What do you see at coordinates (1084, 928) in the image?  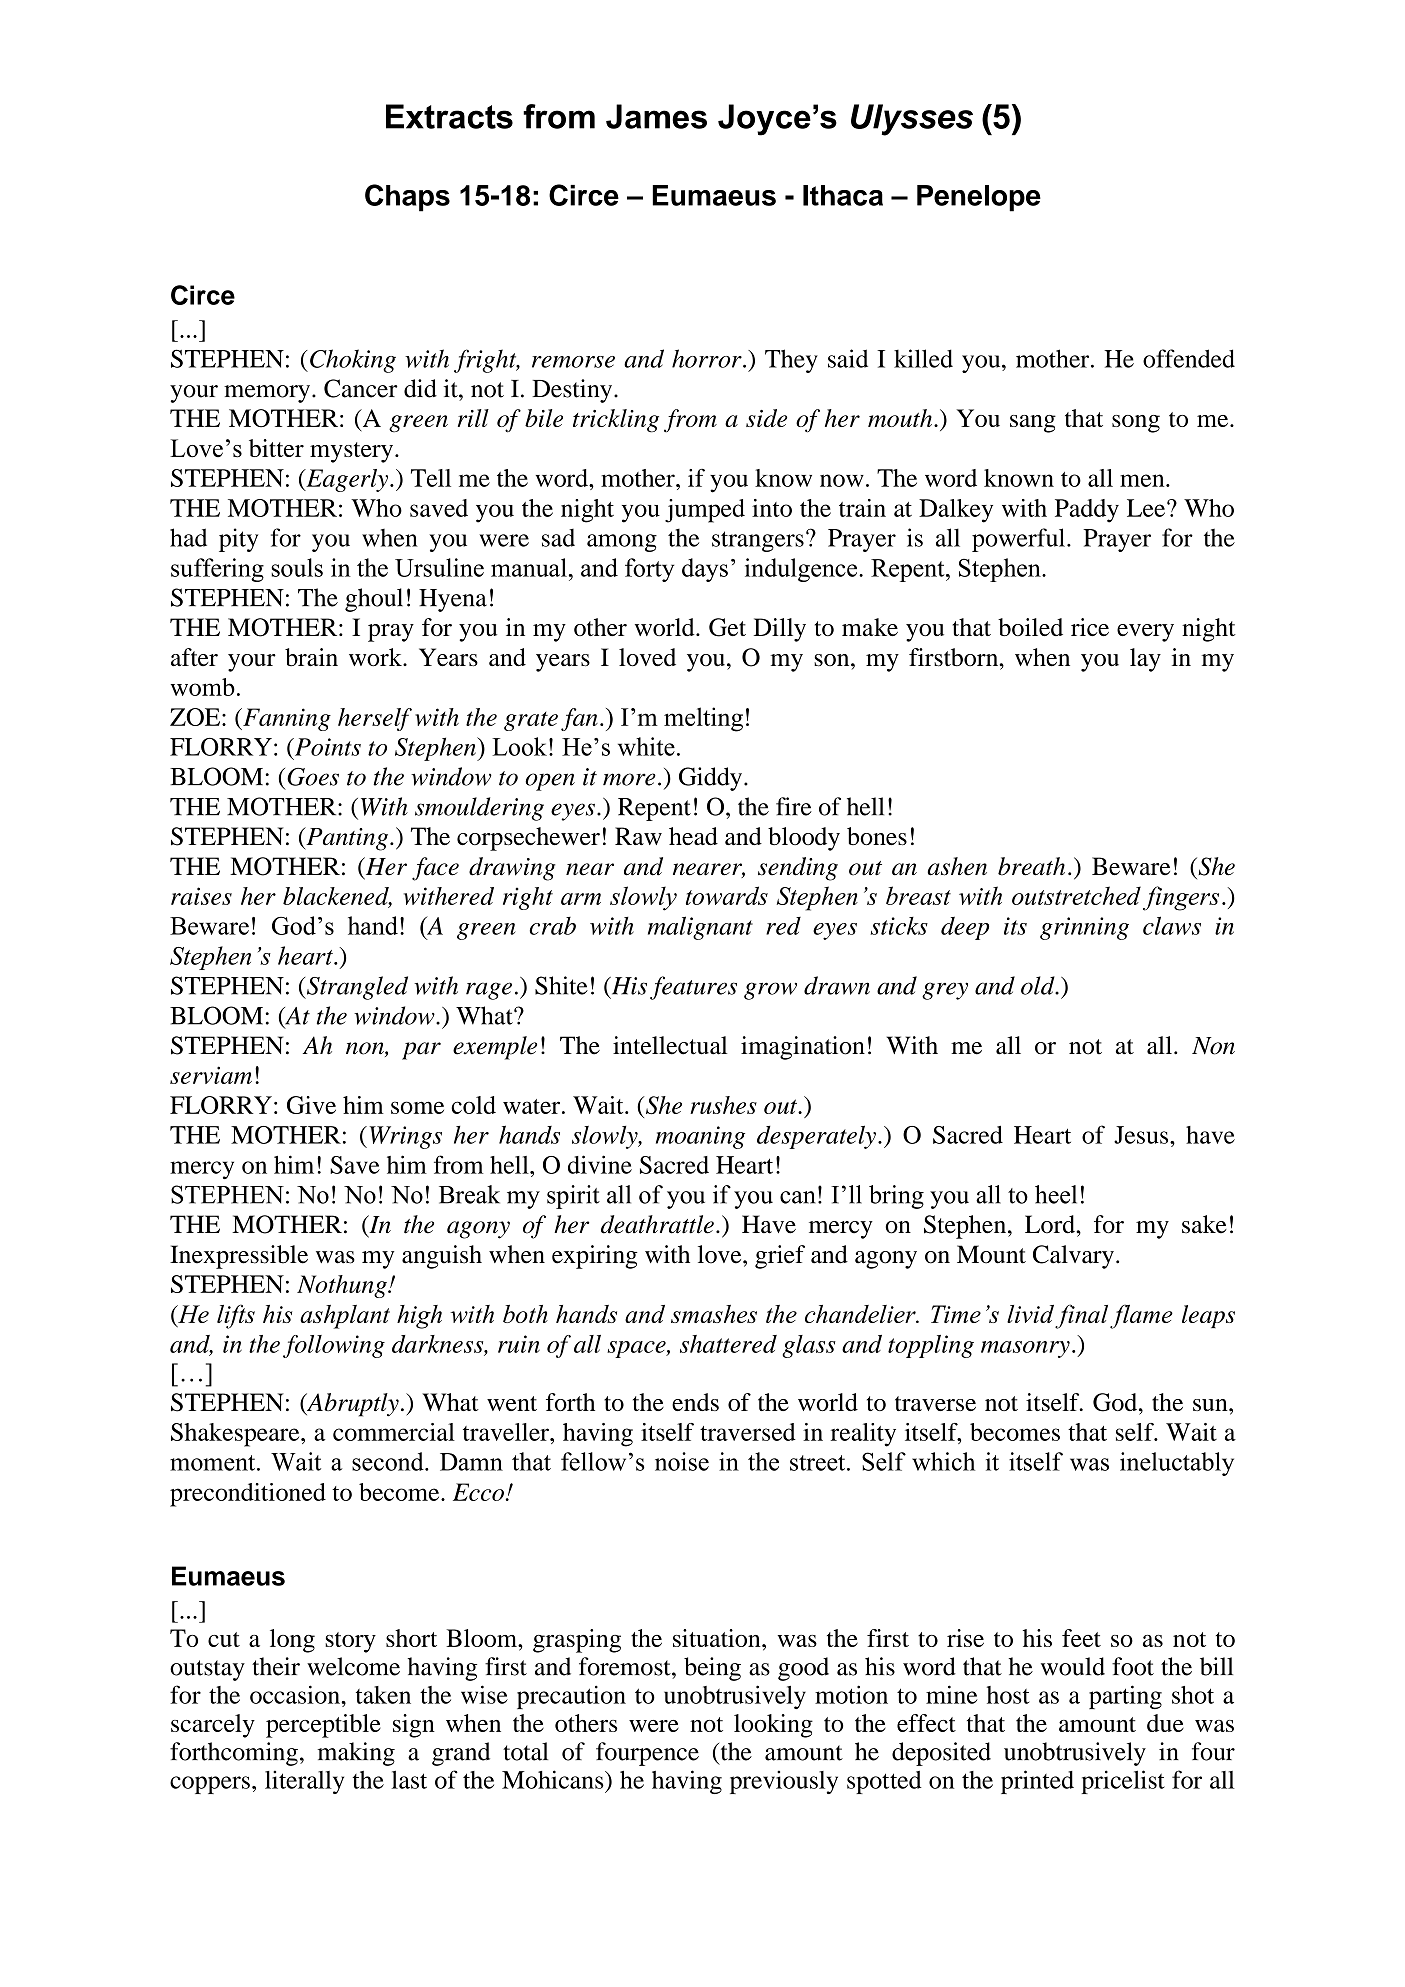 I see `grinning` at bounding box center [1084, 928].
